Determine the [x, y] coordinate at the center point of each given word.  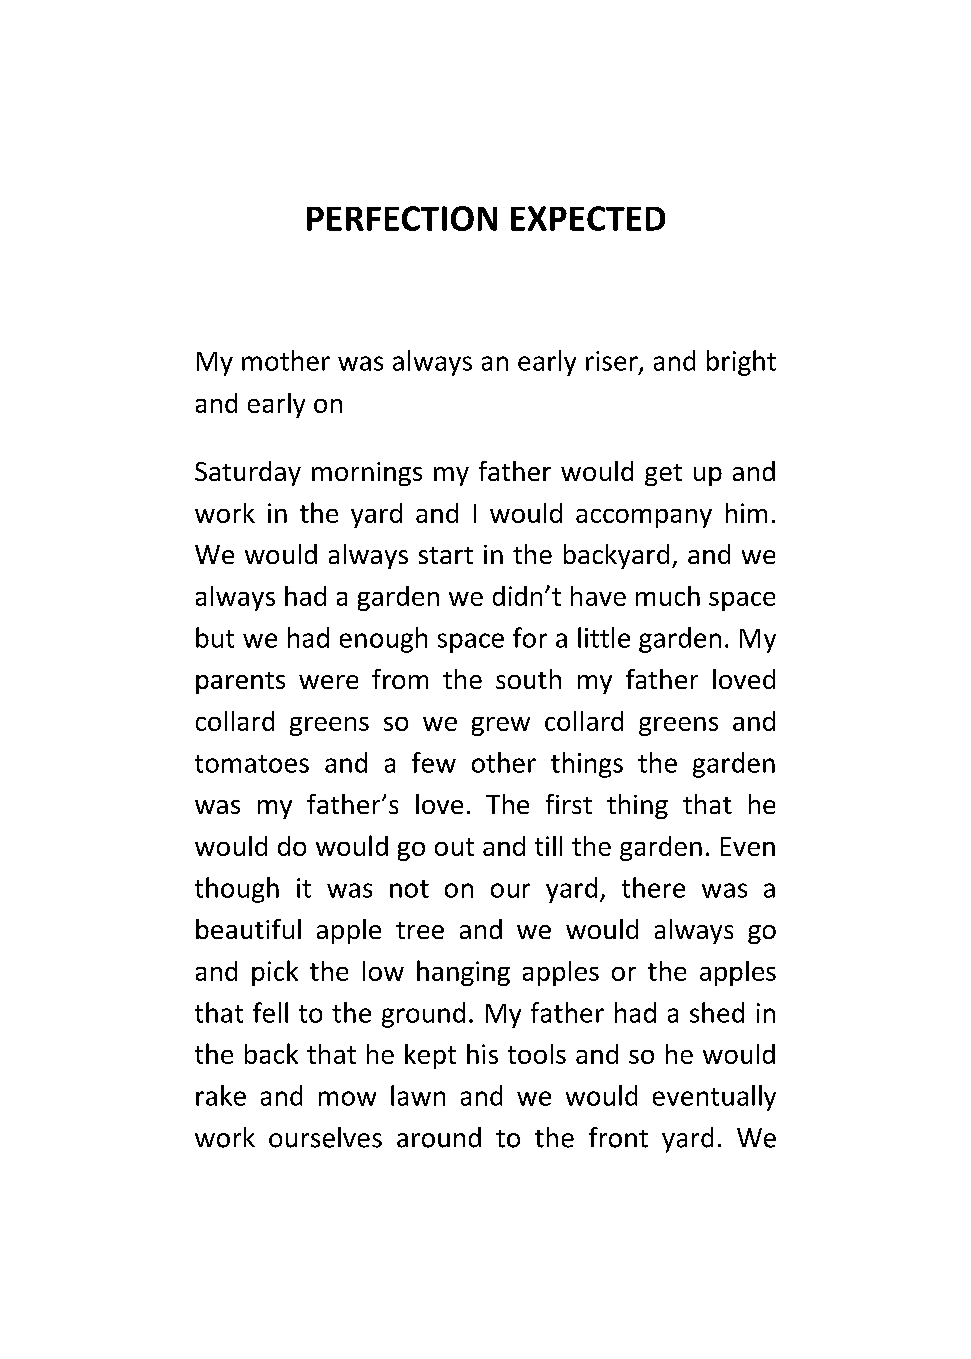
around [439, 1137]
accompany [644, 518]
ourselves [325, 1137]
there [653, 887]
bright [741, 363]
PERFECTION [402, 218]
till [548, 846]
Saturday [248, 473]
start [446, 555]
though [237, 890]
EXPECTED [588, 218]
